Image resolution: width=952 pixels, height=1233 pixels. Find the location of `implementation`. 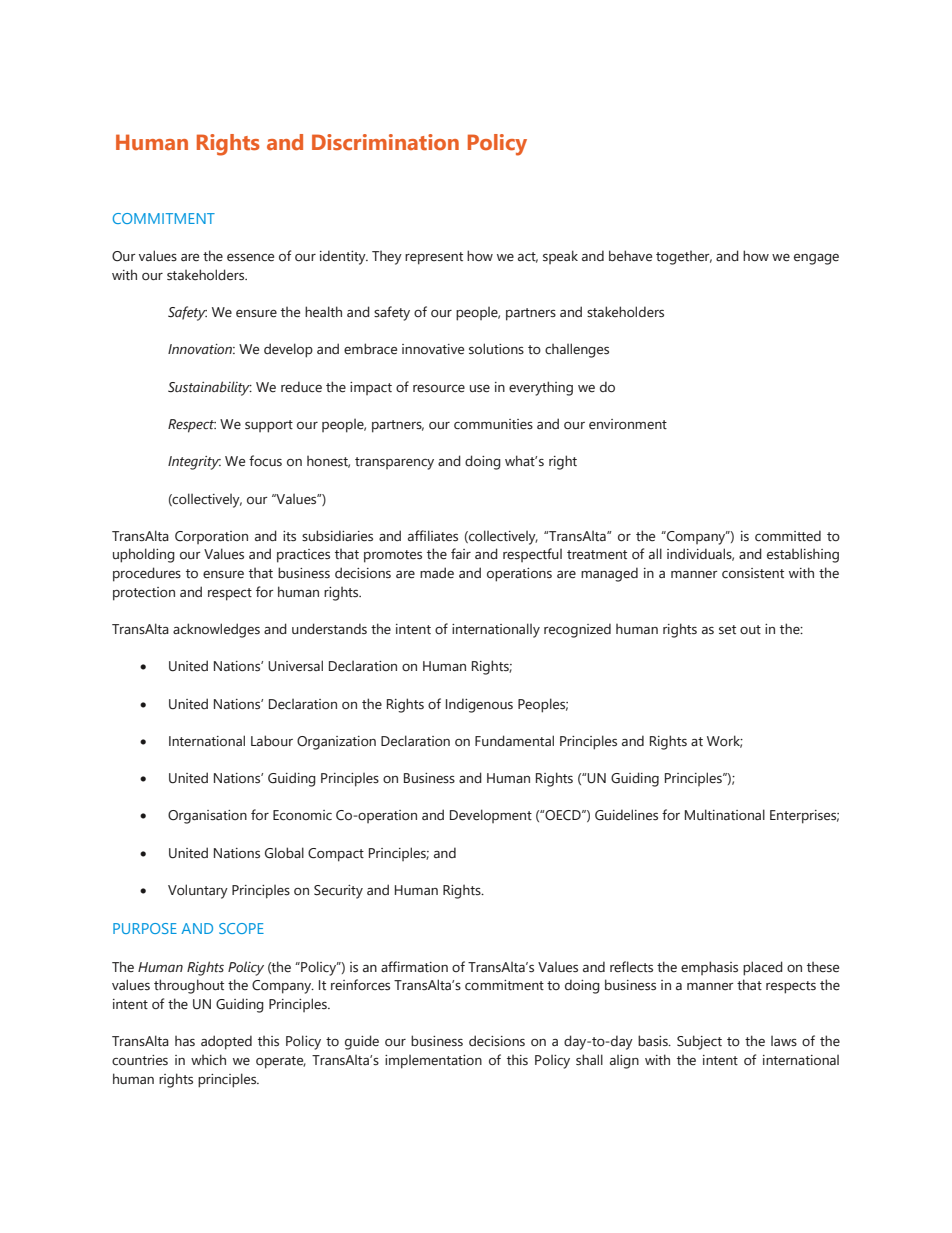

implementation is located at coordinates (433, 1062).
